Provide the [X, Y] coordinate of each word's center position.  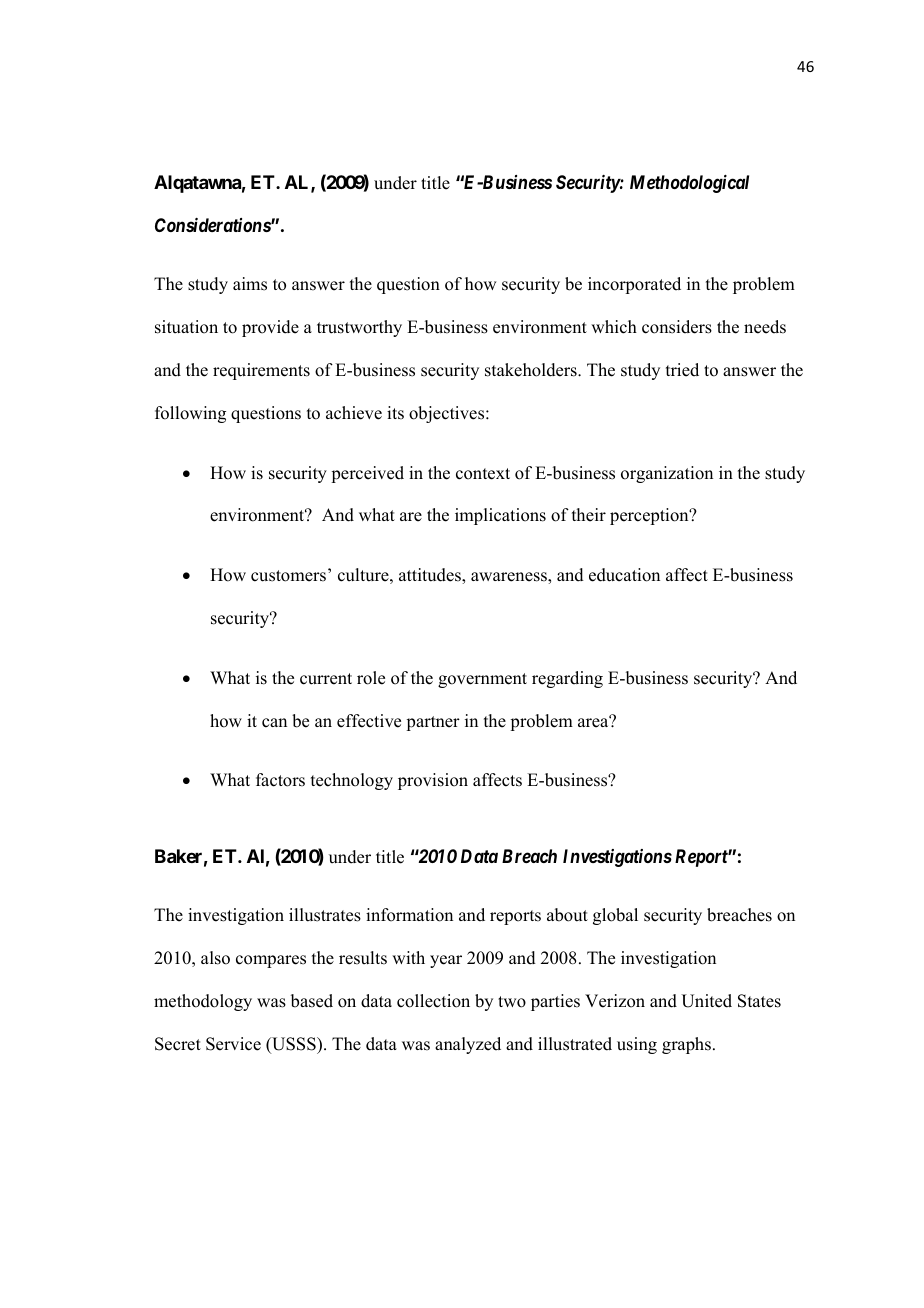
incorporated [634, 285]
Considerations [213, 225]
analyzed [468, 1045]
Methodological [689, 184]
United [706, 1001]
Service [233, 1044]
